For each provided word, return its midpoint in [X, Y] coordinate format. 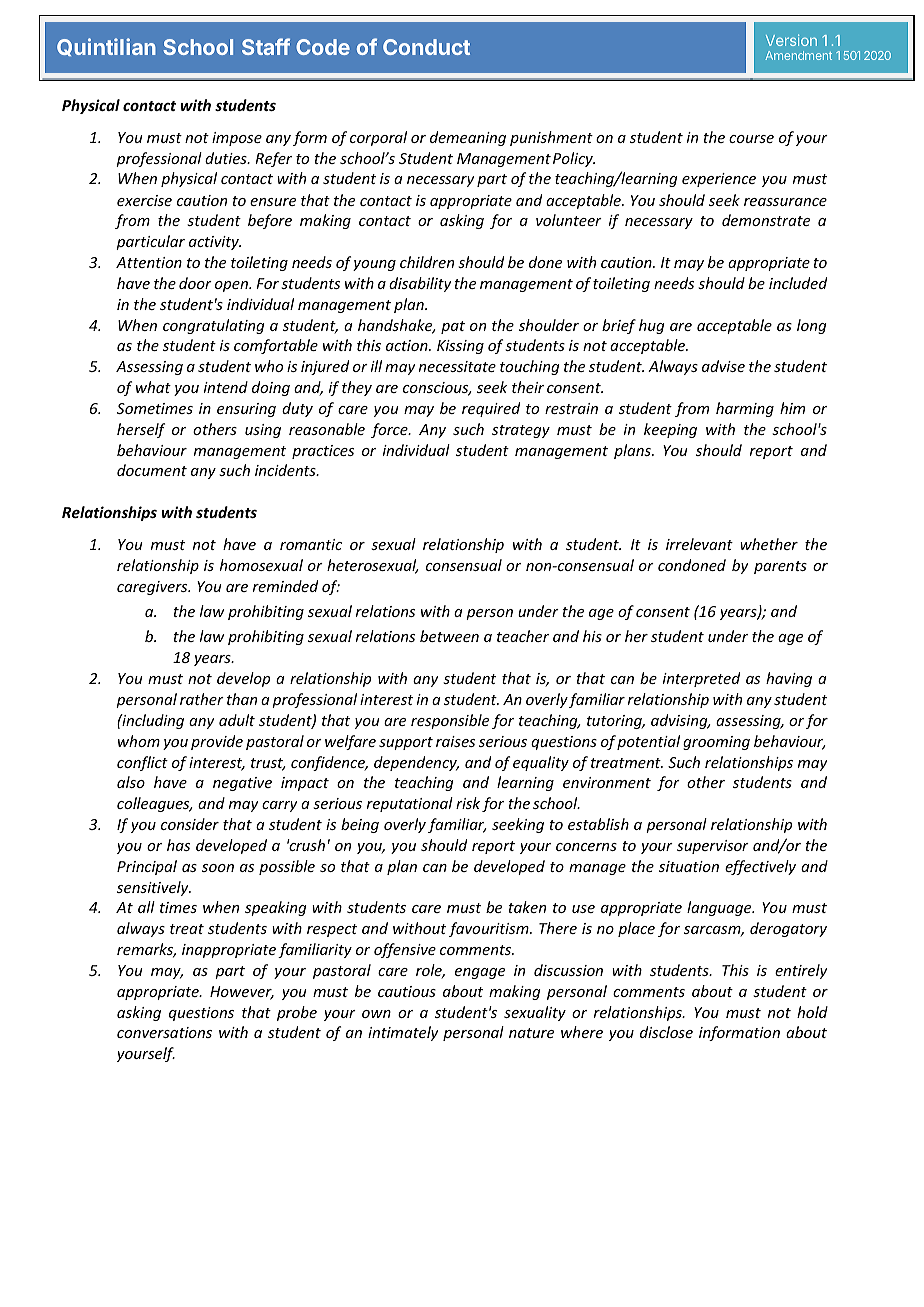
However [242, 993]
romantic [311, 544]
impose [237, 139]
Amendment [798, 55]
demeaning [468, 138]
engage [480, 973]
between [449, 636]
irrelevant [699, 544]
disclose [666, 1032]
